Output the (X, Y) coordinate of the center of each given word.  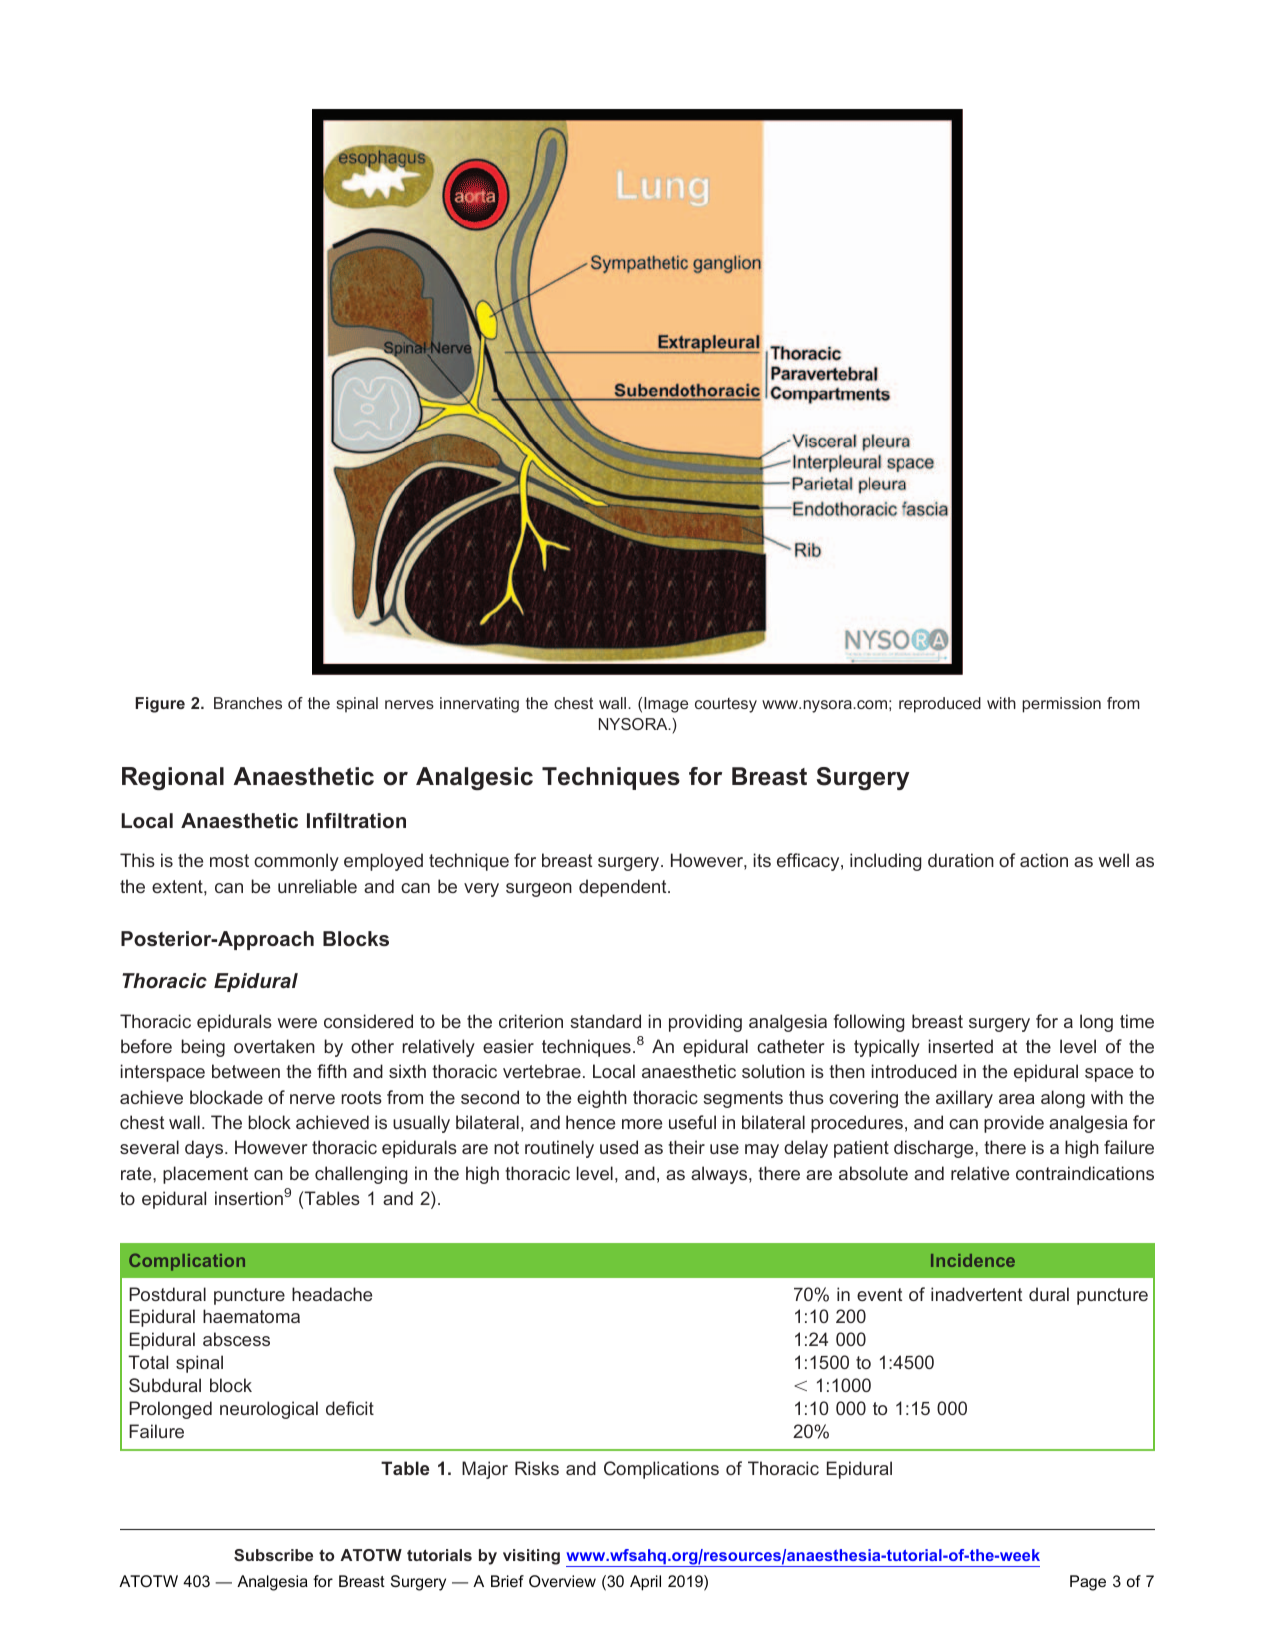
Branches (248, 703)
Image (666, 705)
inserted (961, 1046)
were (297, 1023)
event (879, 1294)
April (645, 1583)
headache (332, 1294)
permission (1061, 705)
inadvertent (976, 1294)
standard (605, 1021)
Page (1088, 1583)
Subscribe (273, 1555)
